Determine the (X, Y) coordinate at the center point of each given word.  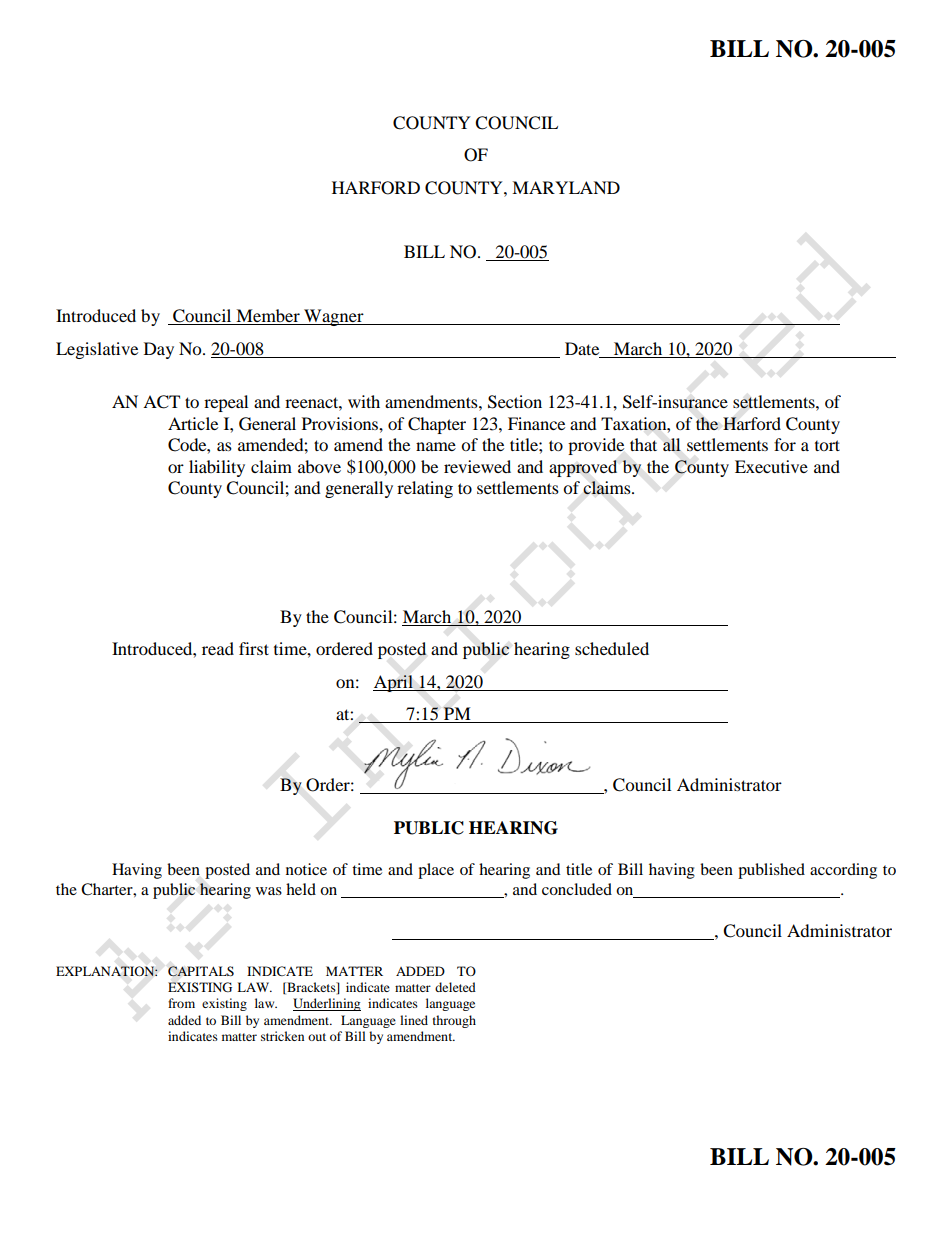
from (181, 1003)
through (454, 1021)
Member (268, 317)
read (218, 648)
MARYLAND (566, 187)
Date (582, 348)
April (394, 683)
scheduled (612, 648)
